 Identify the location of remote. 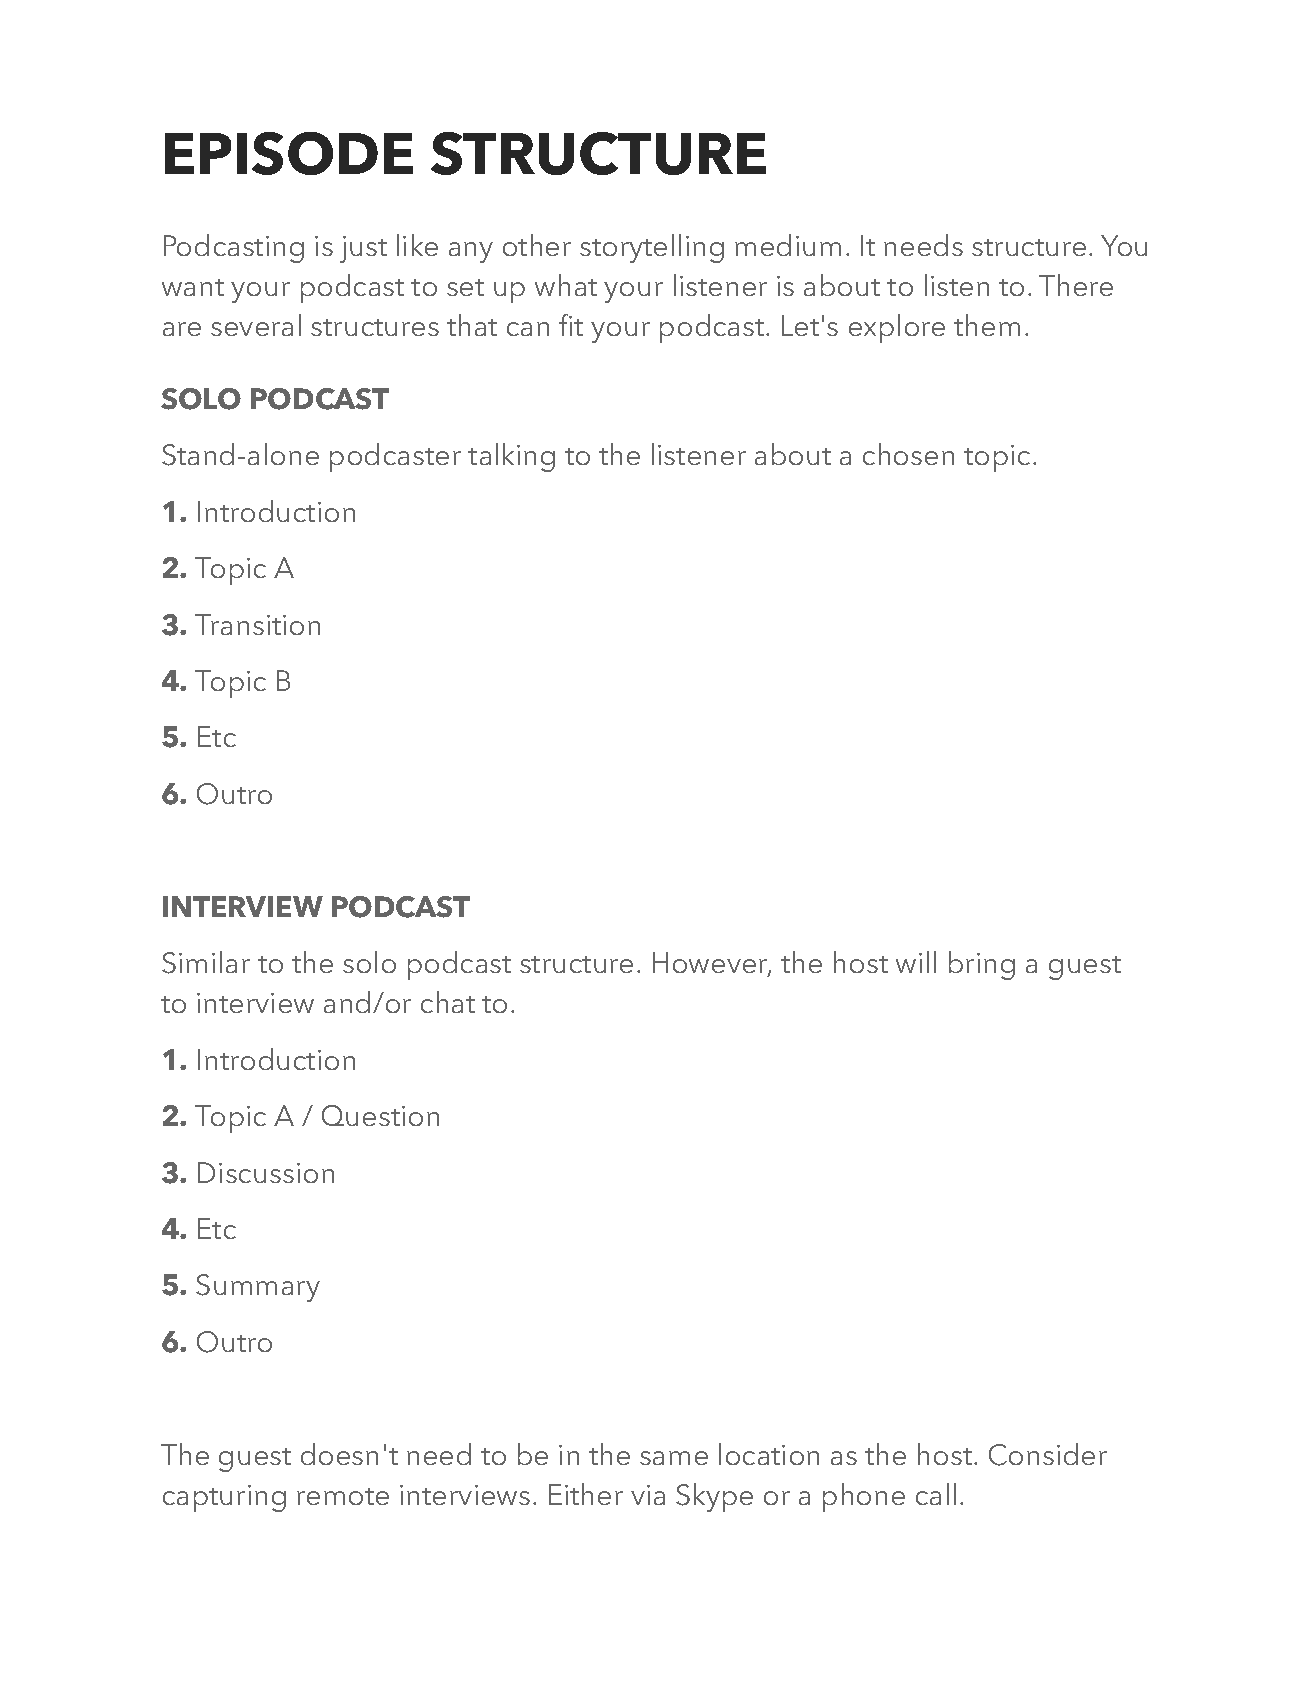
(343, 1496).
